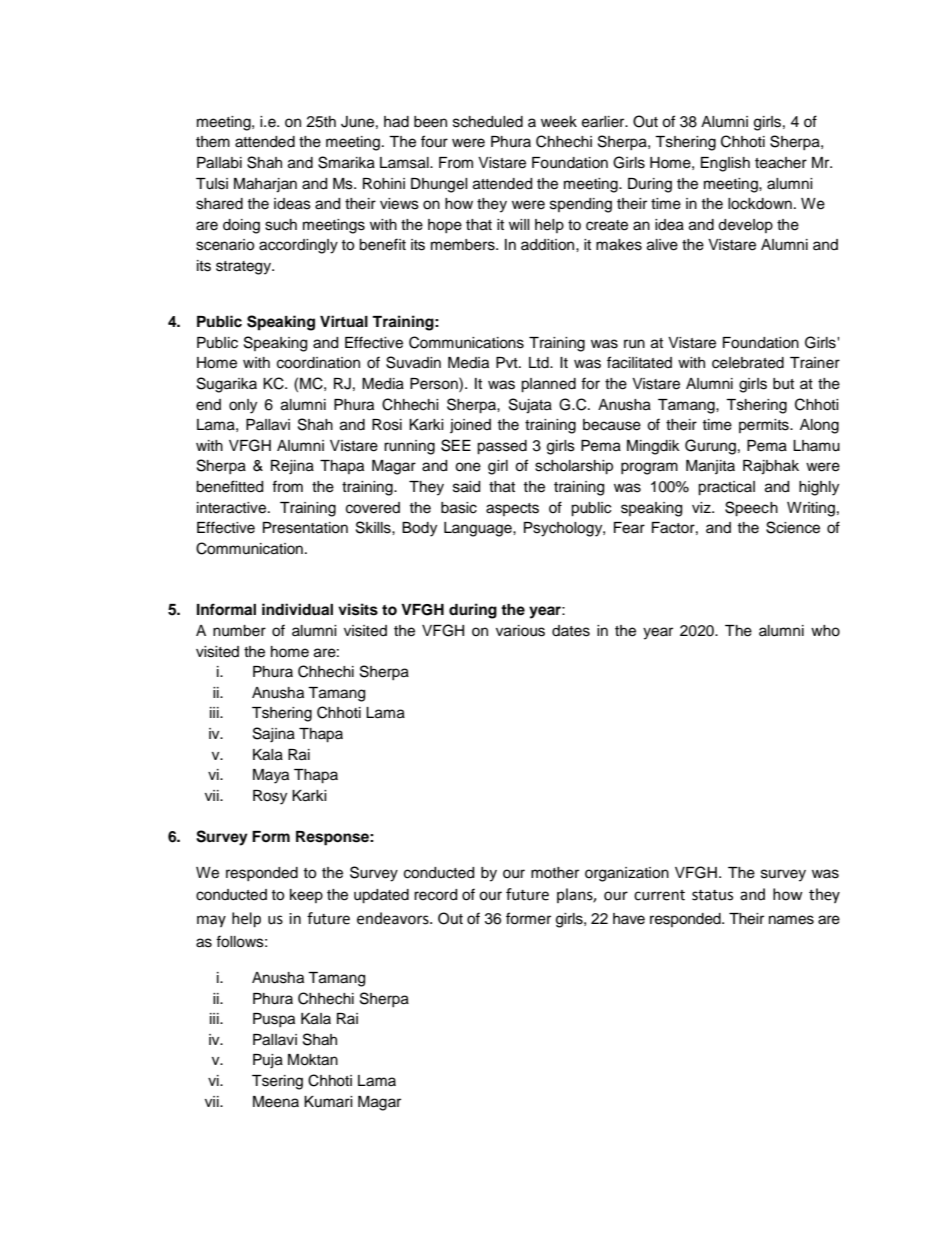 The height and width of the document is (1233, 952). What do you see at coordinates (825, 631) in the document?
I see `who` at bounding box center [825, 631].
